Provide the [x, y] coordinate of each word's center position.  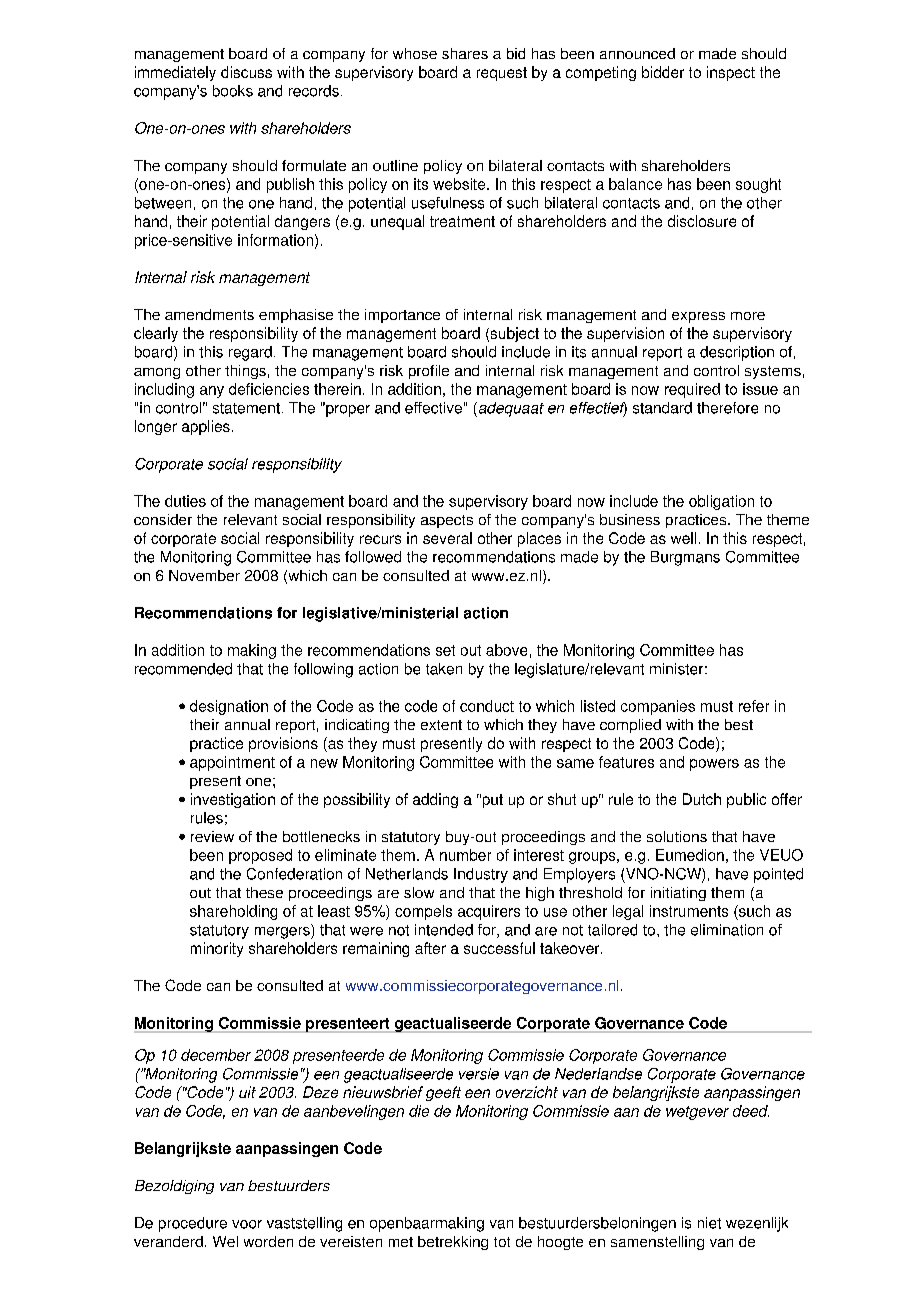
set [445, 650]
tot [502, 1242]
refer [754, 706]
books [233, 91]
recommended [183, 669]
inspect [731, 73]
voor [247, 1224]
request [502, 74]
